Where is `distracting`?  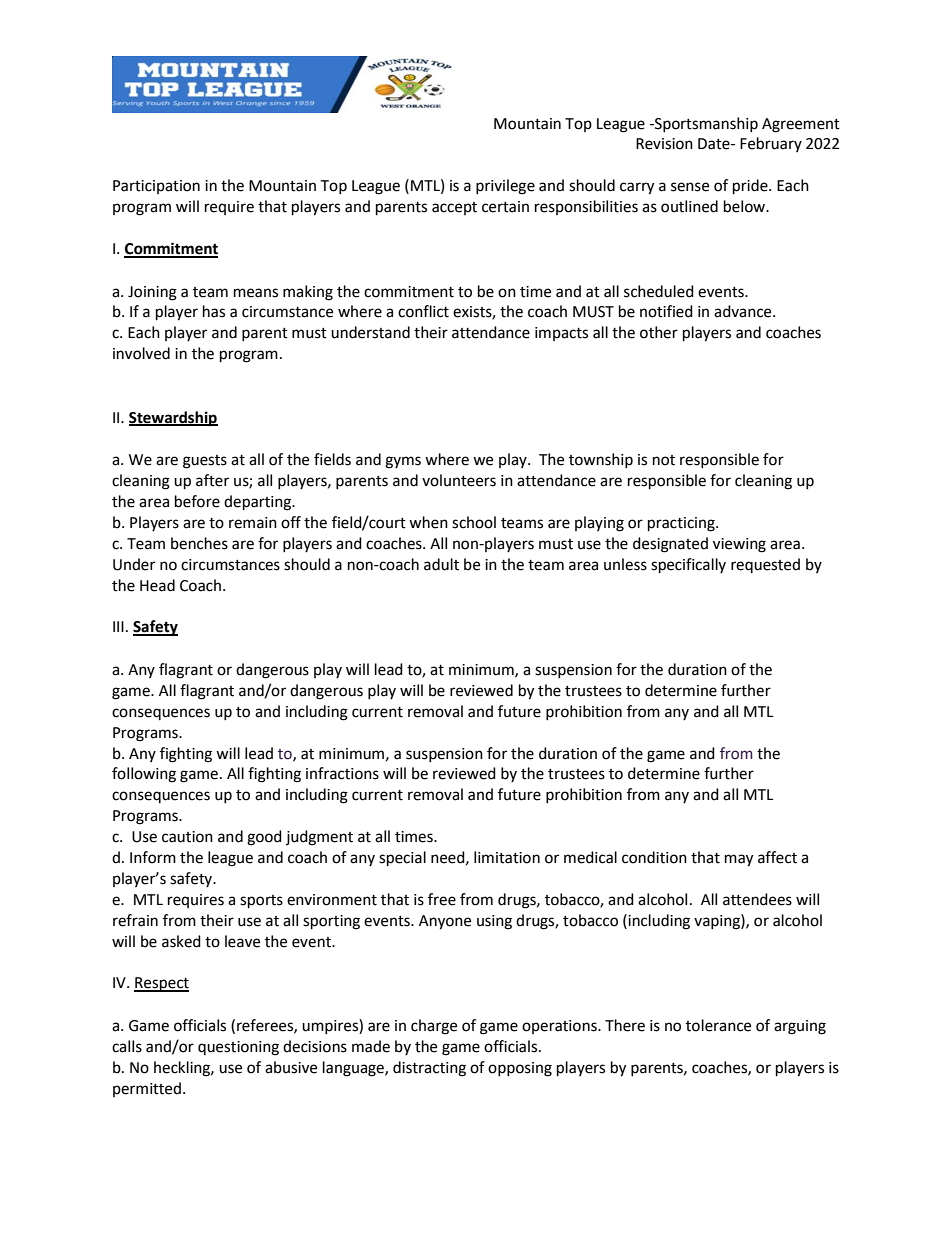 distracting is located at coordinates (429, 1069).
